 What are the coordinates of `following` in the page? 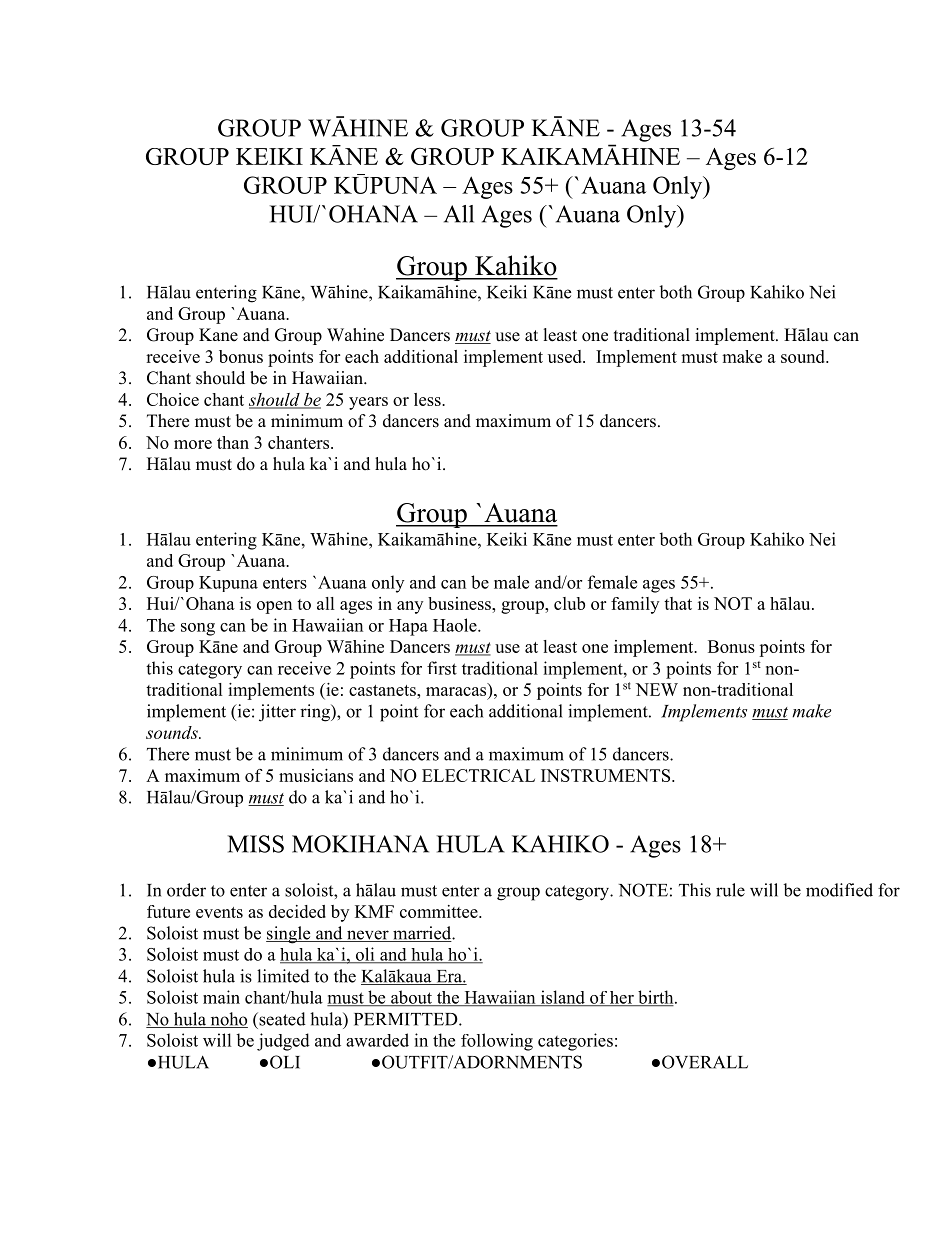 It's located at (497, 1042).
